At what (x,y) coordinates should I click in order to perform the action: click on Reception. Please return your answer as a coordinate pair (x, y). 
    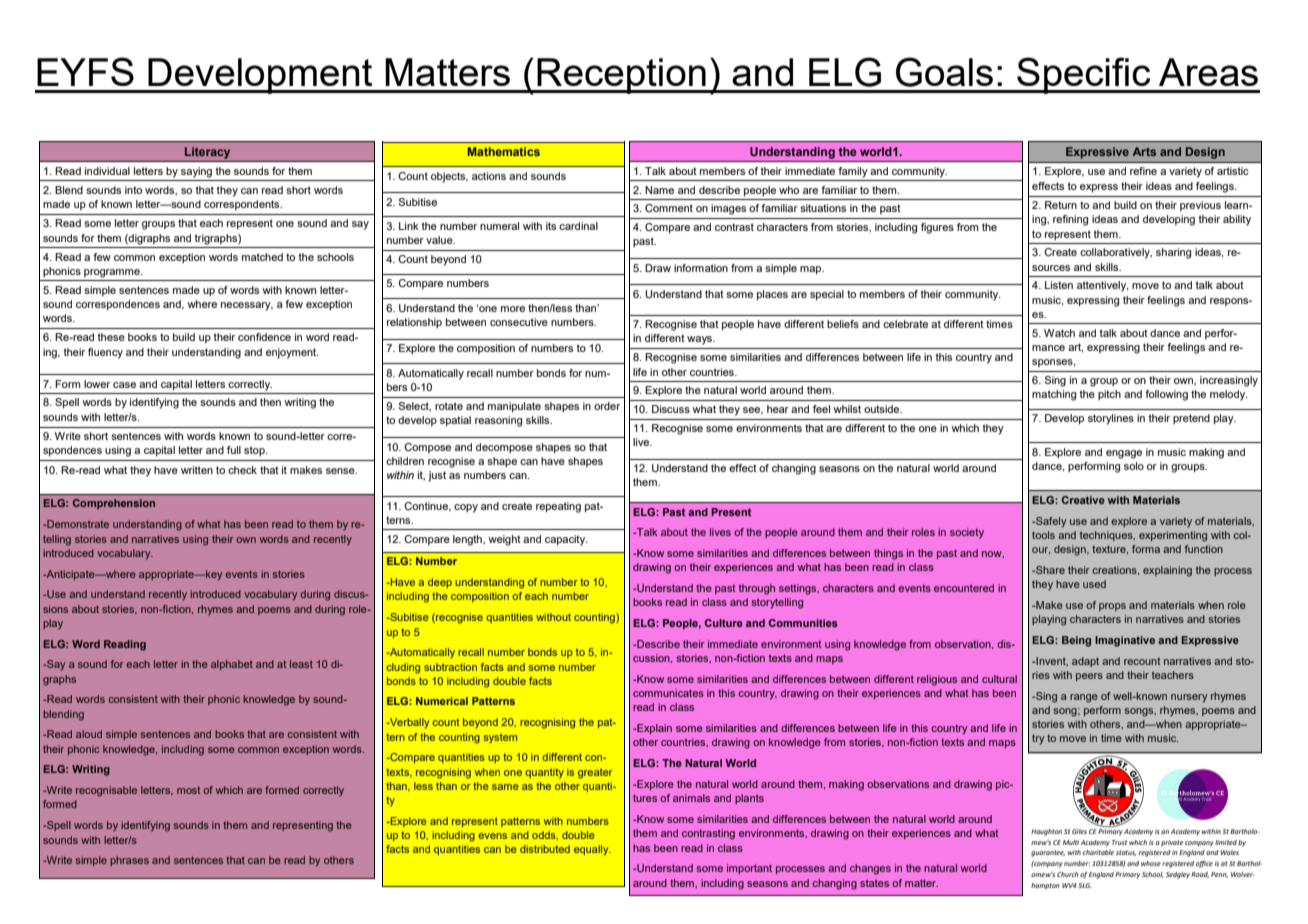
    Looking at the image, I should click on (622, 76).
